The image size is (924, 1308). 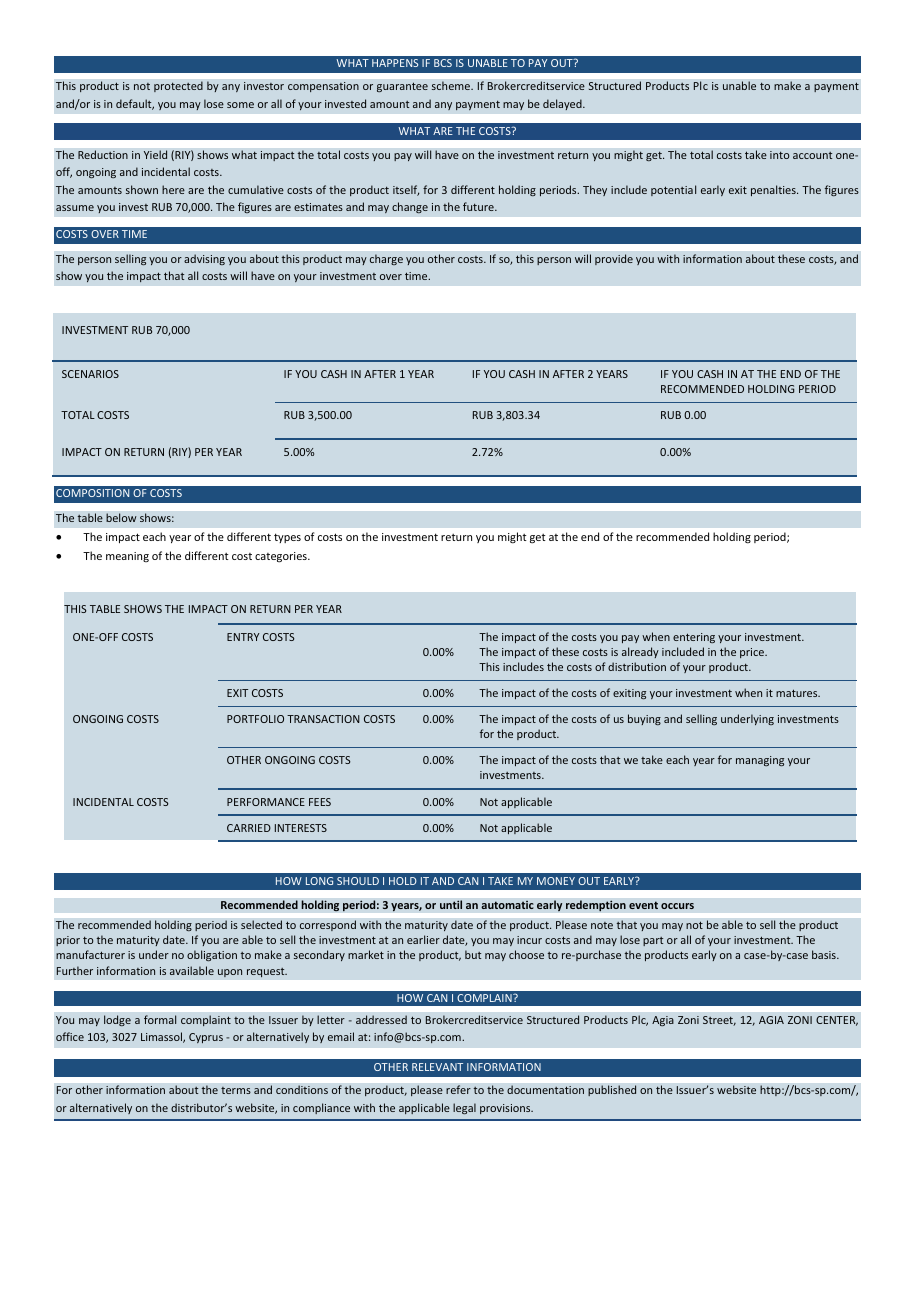 I want to click on meaning, so click(x=127, y=557).
